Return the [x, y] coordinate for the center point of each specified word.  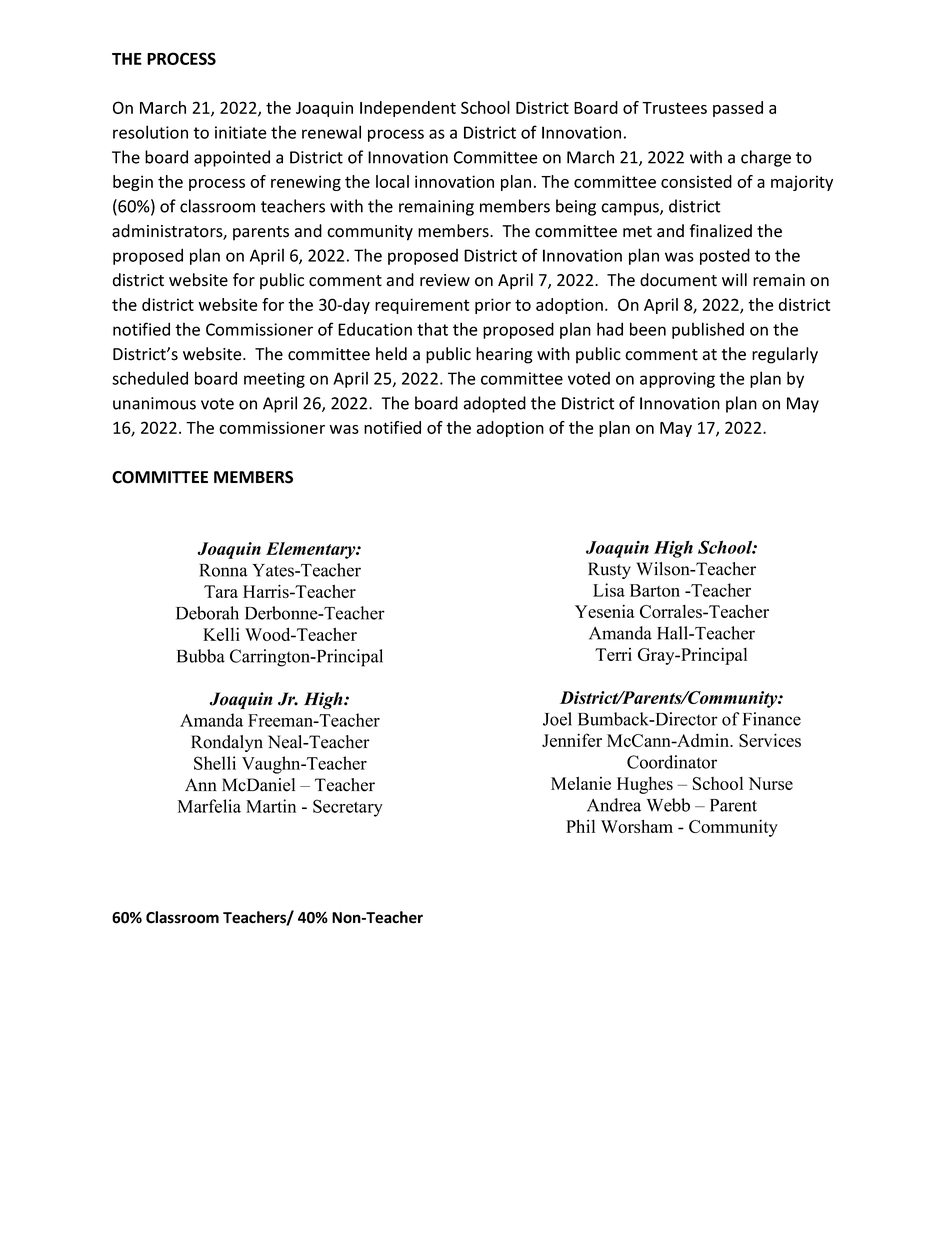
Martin [271, 806]
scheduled [150, 378]
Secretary [348, 808]
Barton [655, 590]
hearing [504, 355]
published [708, 330]
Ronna [224, 570]
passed [738, 109]
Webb [668, 805]
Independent [408, 109]
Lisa [609, 590]
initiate [241, 132]
